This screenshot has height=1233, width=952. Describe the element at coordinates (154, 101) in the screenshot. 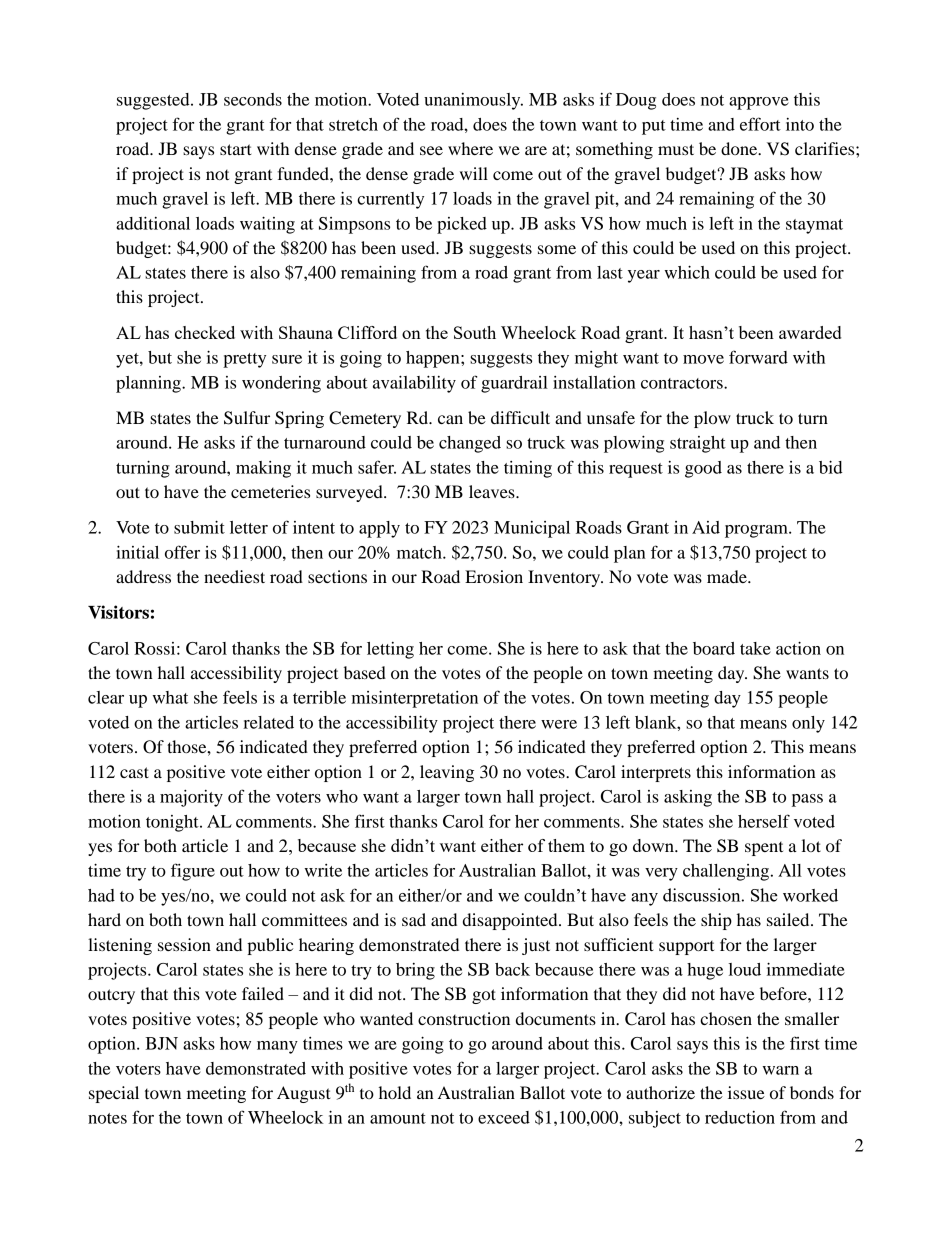

I see `suggested` at that location.
